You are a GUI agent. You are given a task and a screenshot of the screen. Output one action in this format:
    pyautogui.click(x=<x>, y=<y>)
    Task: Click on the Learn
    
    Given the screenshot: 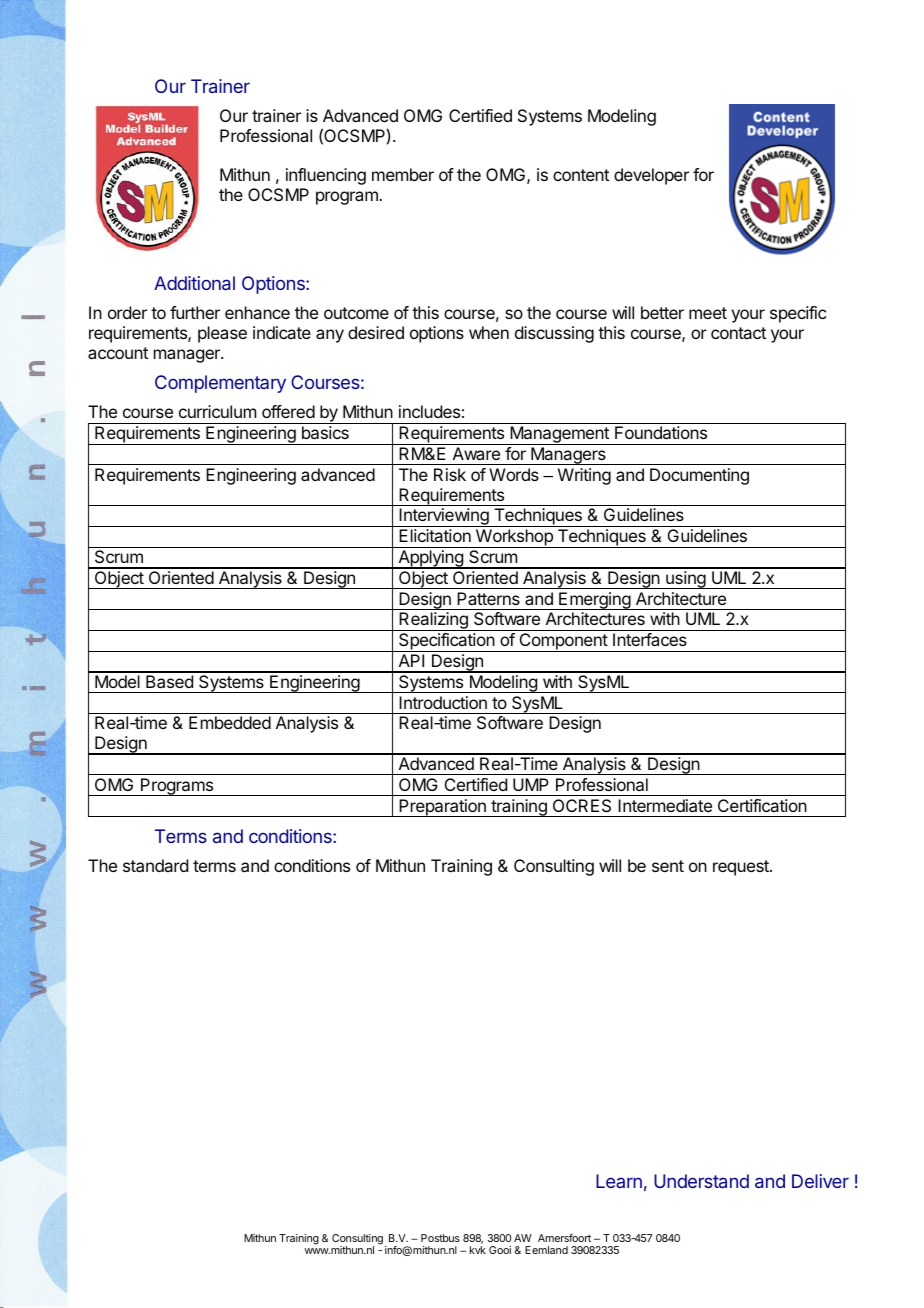 What is the action you would take?
    pyautogui.click(x=619, y=1181)
